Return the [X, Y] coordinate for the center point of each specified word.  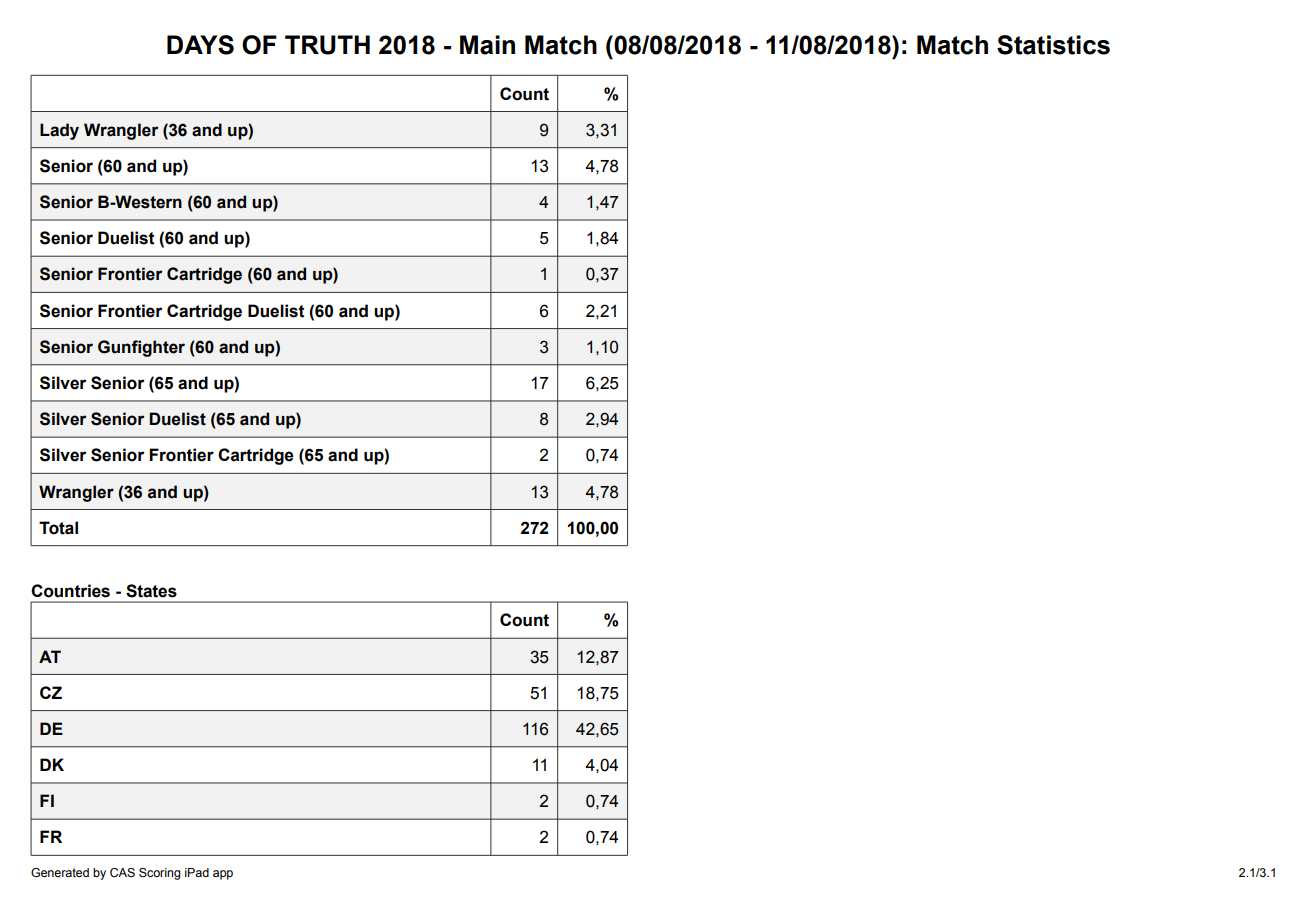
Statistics [1053, 45]
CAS [122, 873]
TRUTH [327, 45]
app [223, 875]
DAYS [200, 45]
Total [58, 528]
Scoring [160, 874]
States [151, 591]
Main [487, 45]
